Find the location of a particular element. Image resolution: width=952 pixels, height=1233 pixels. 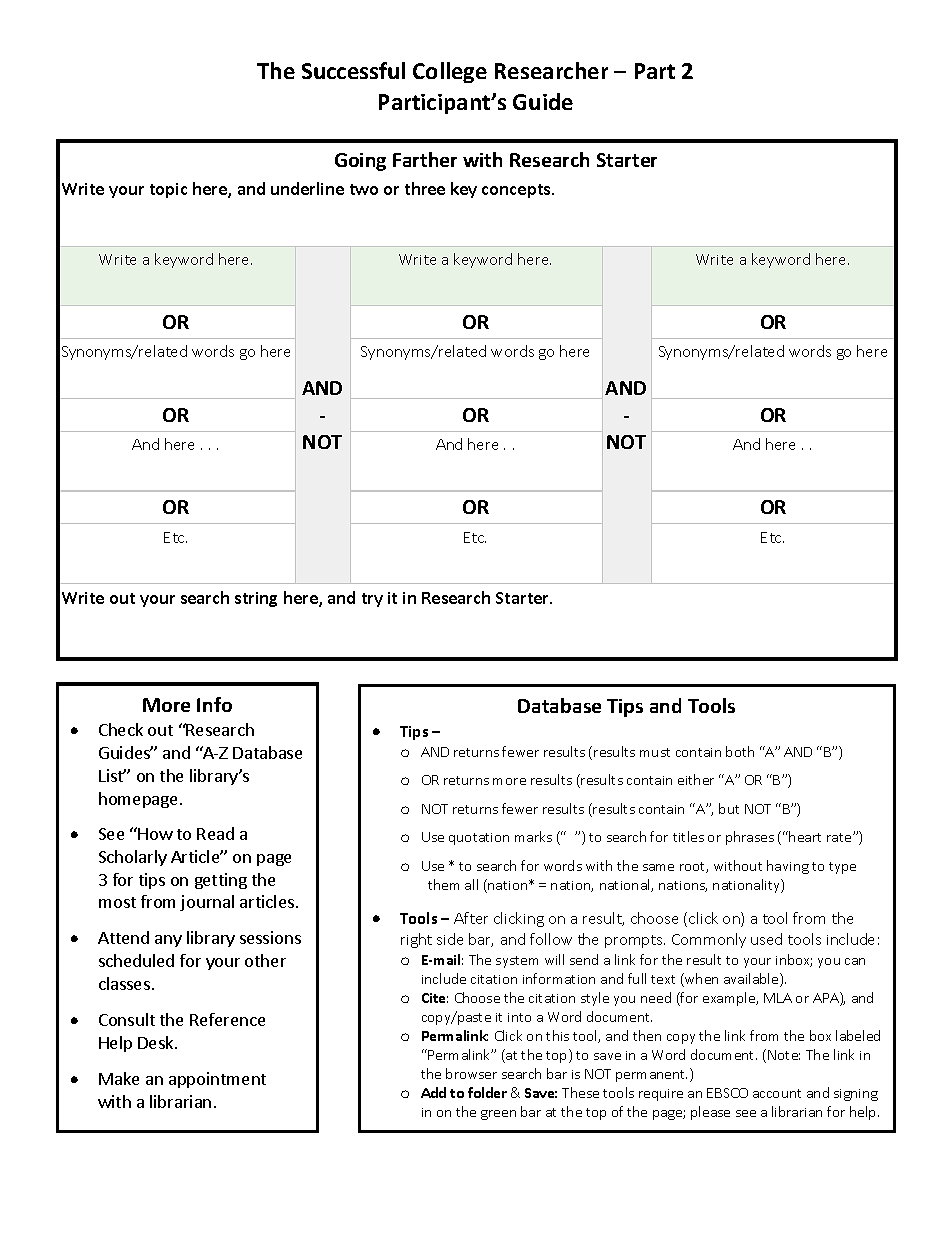

both is located at coordinates (740, 751).
